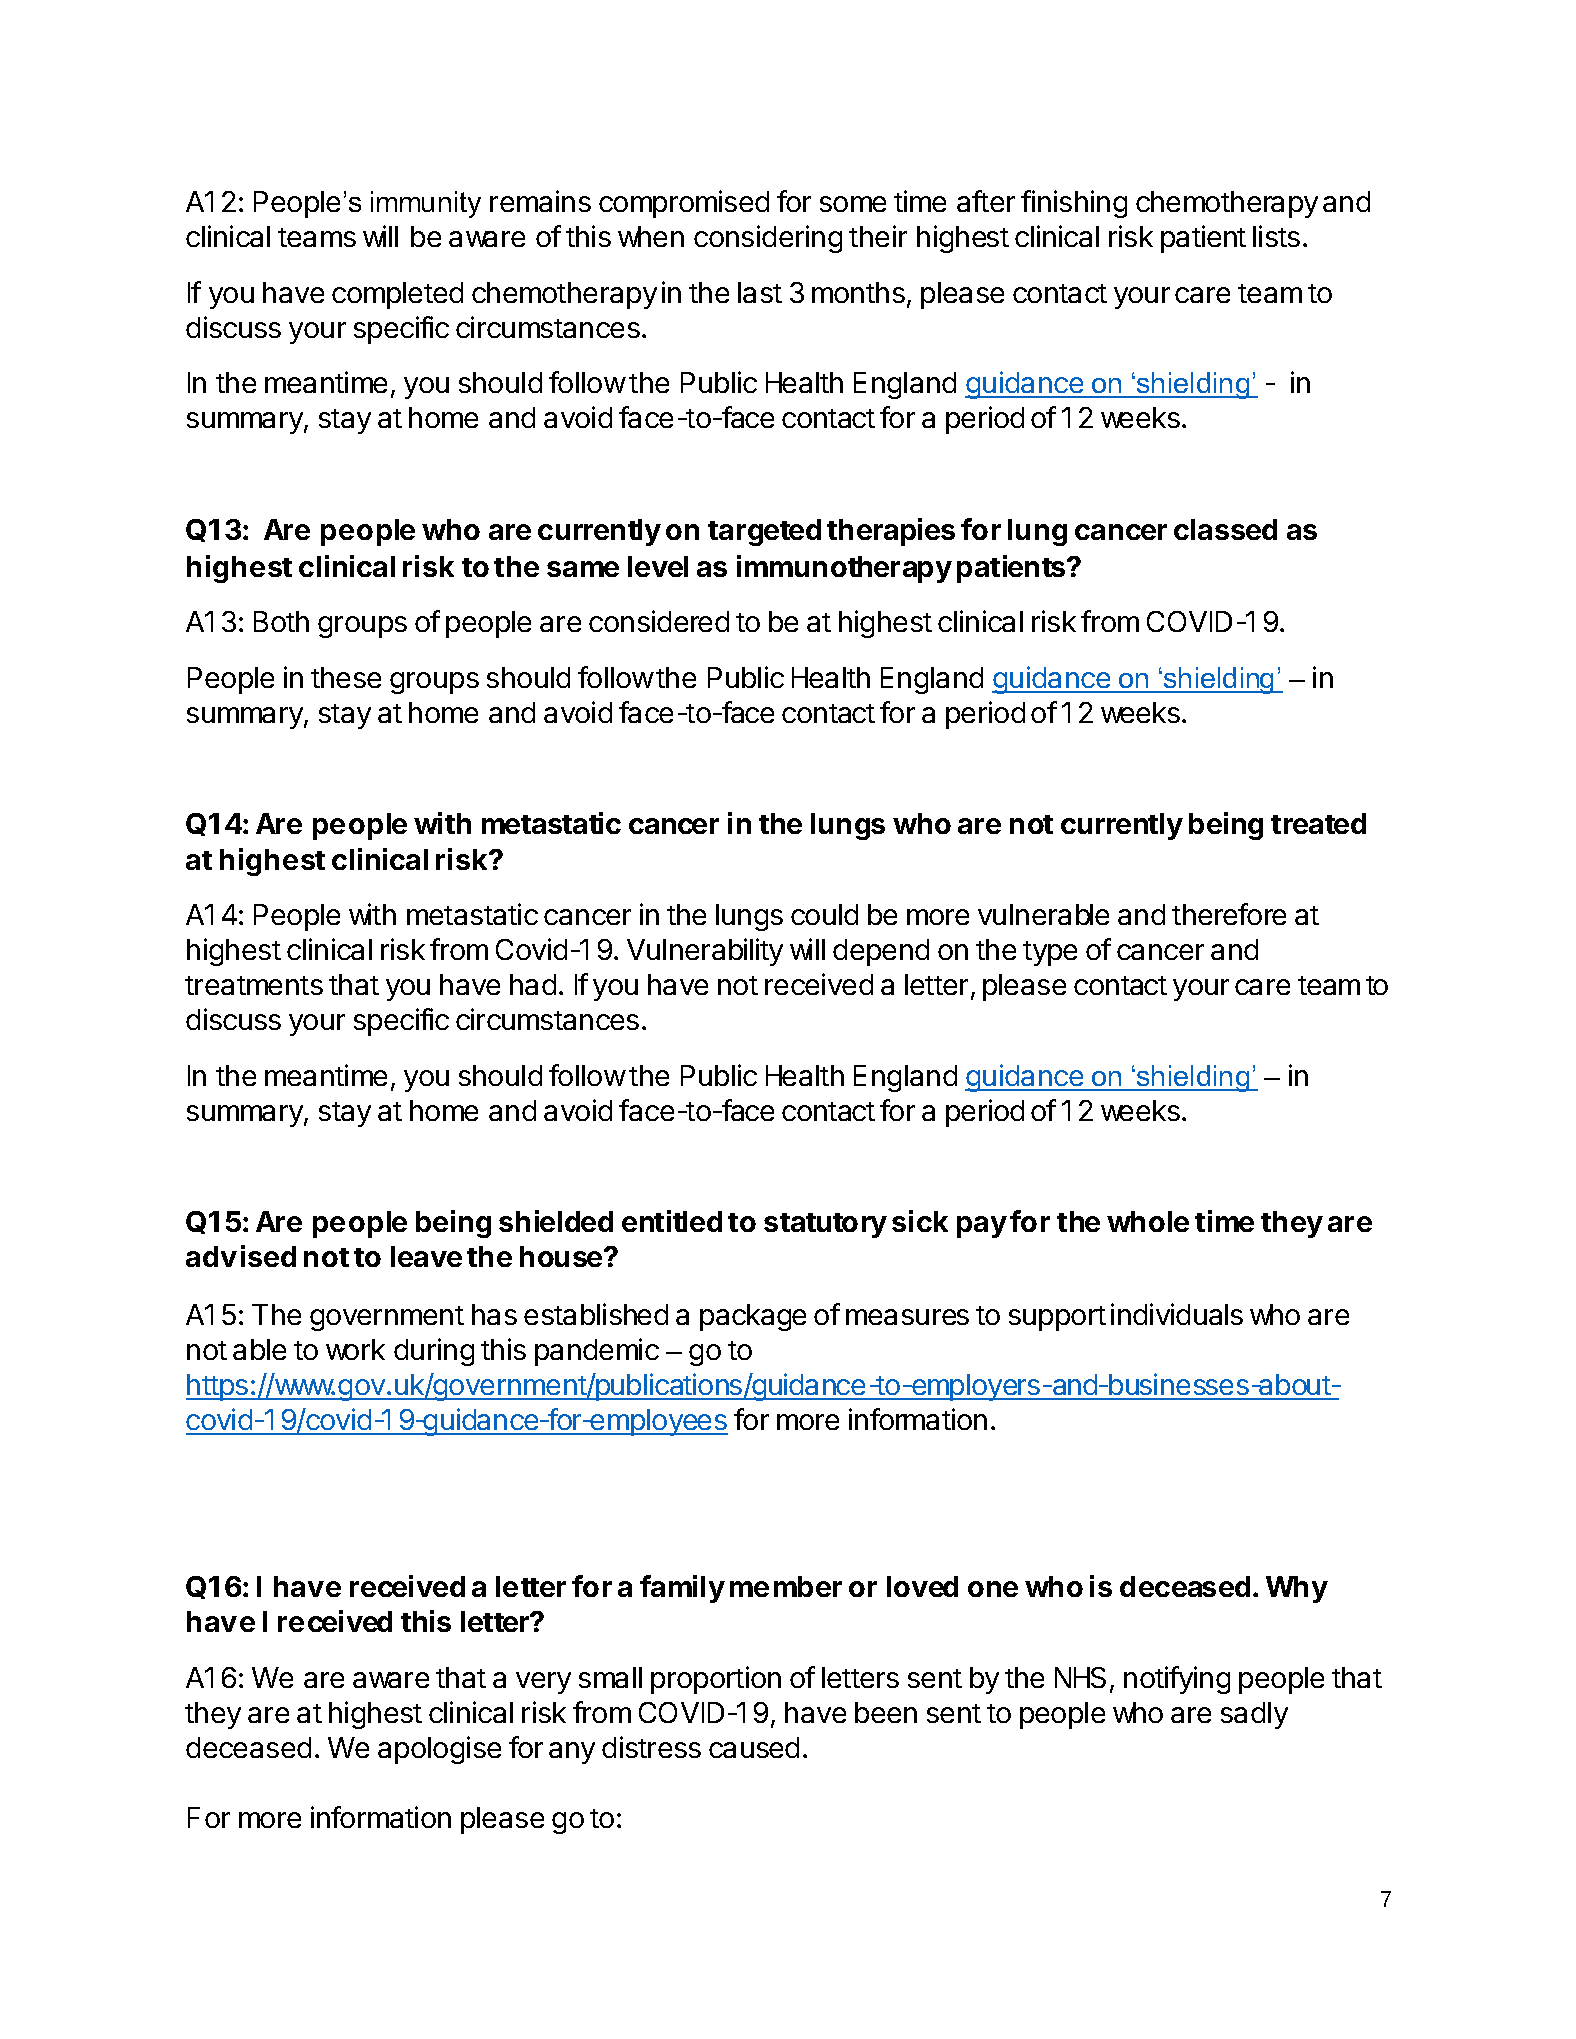  What do you see at coordinates (1177, 1680) in the screenshot?
I see `notifying` at bounding box center [1177, 1680].
